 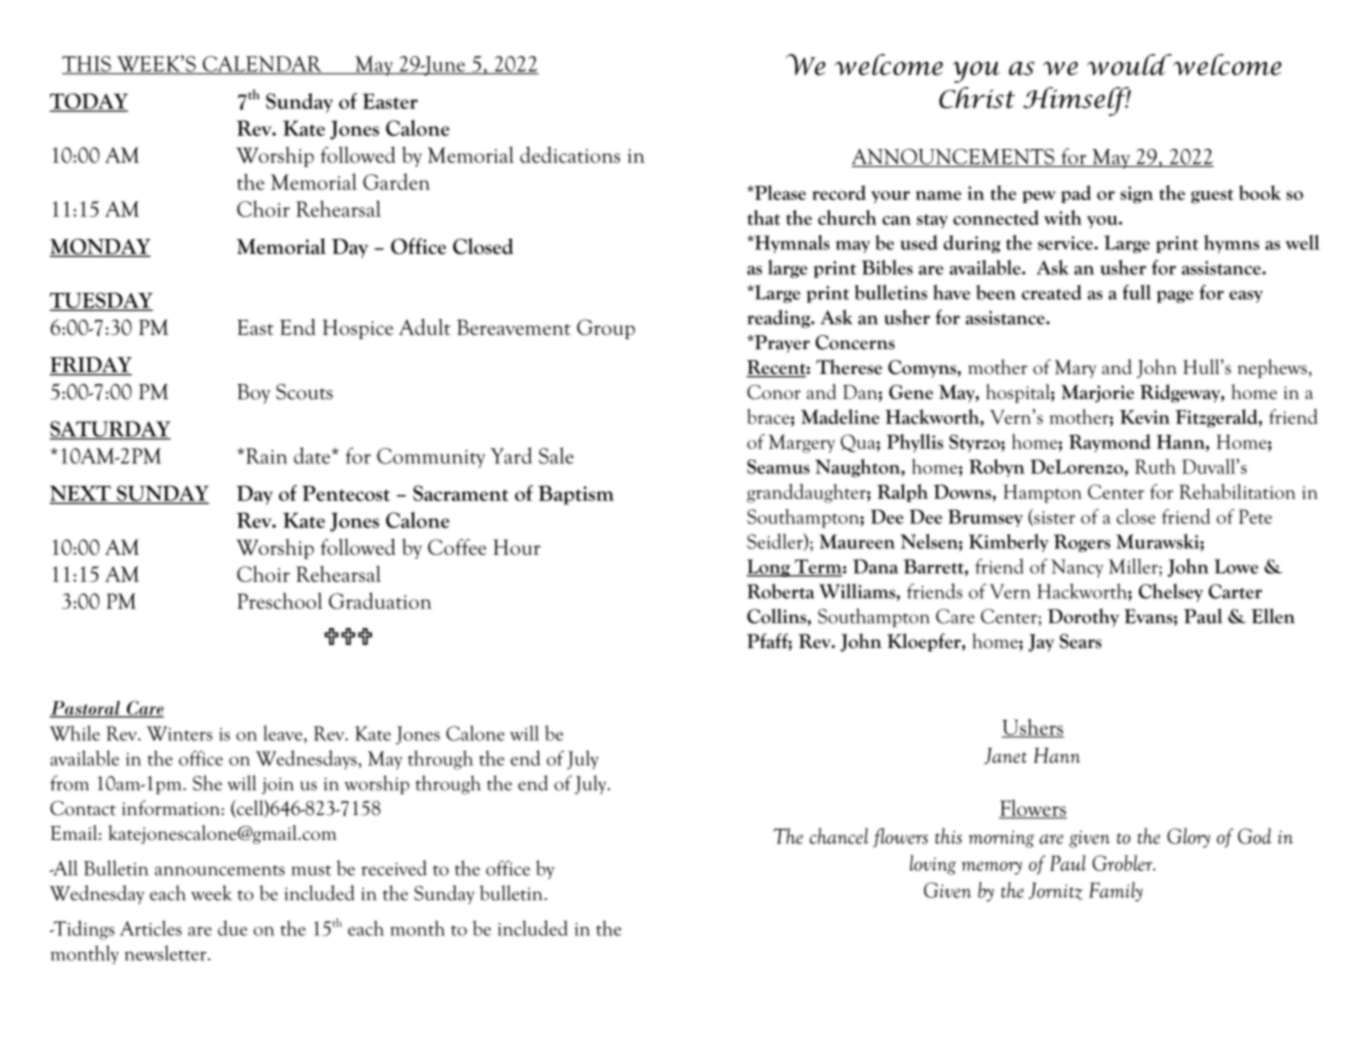 What do you see at coordinates (1005, 756) in the page?
I see `Janet` at bounding box center [1005, 756].
